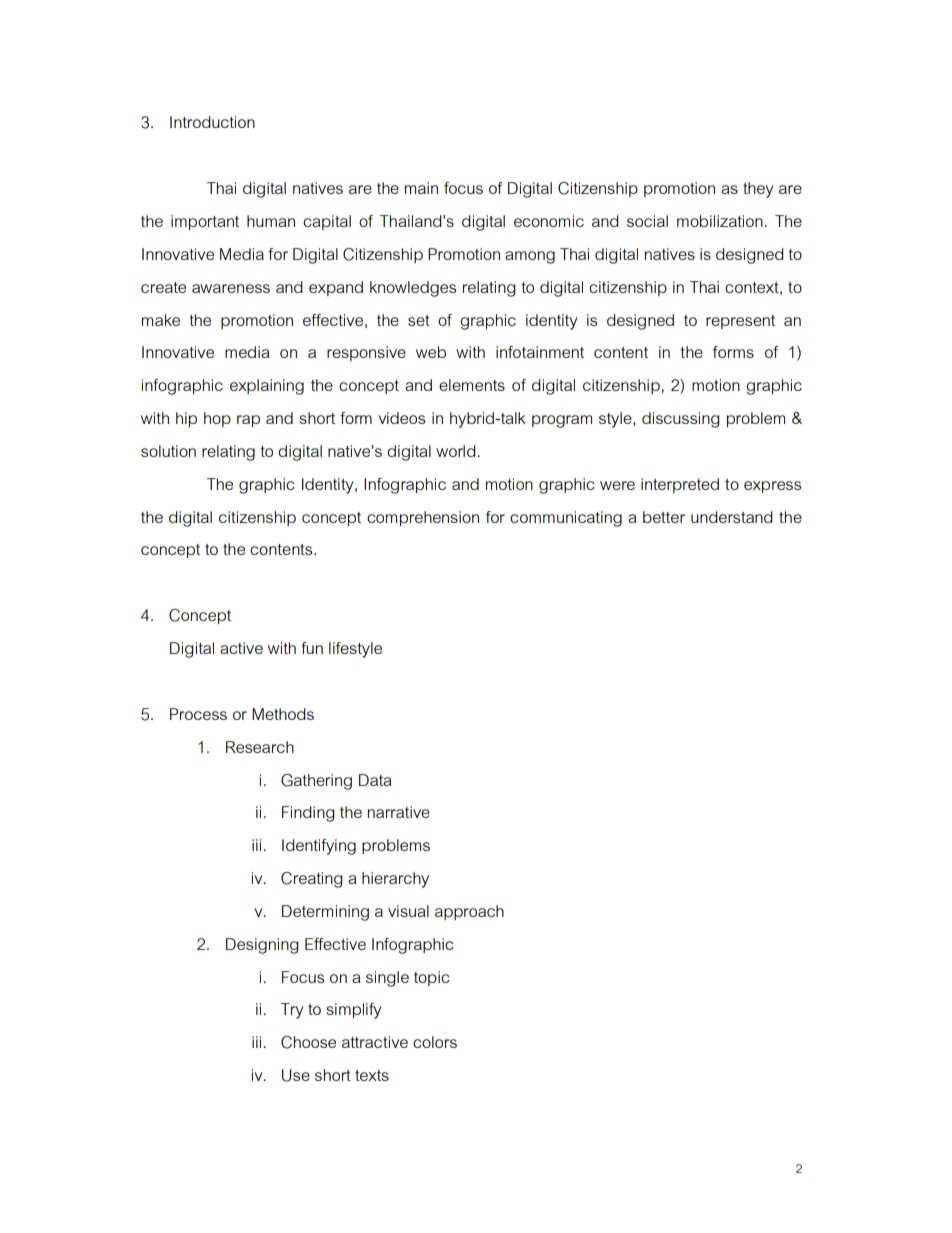  Describe the element at coordinates (732, 517) in the screenshot. I see `understand` at that location.
